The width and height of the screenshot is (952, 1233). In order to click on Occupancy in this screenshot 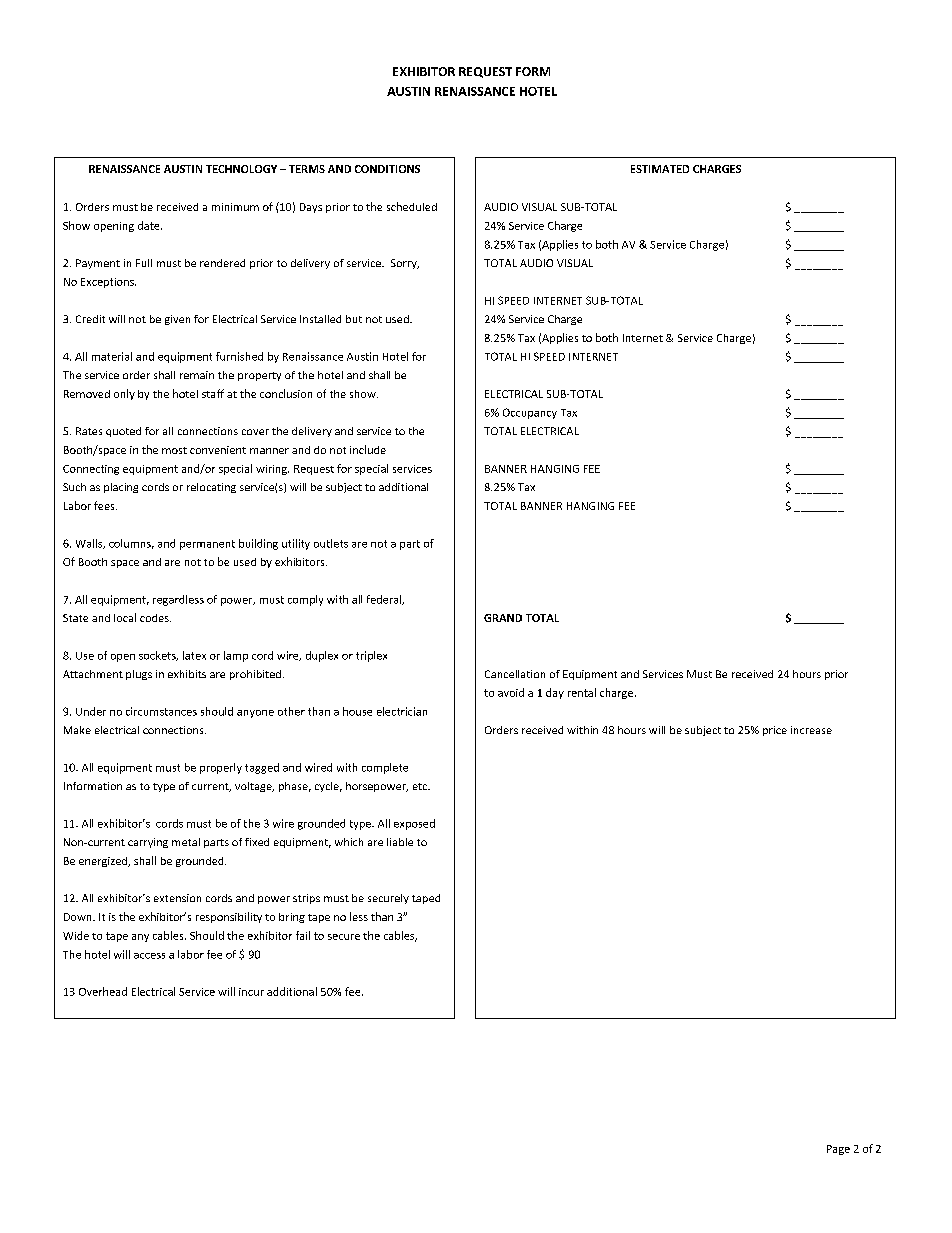, I will do `click(530, 413)`.
